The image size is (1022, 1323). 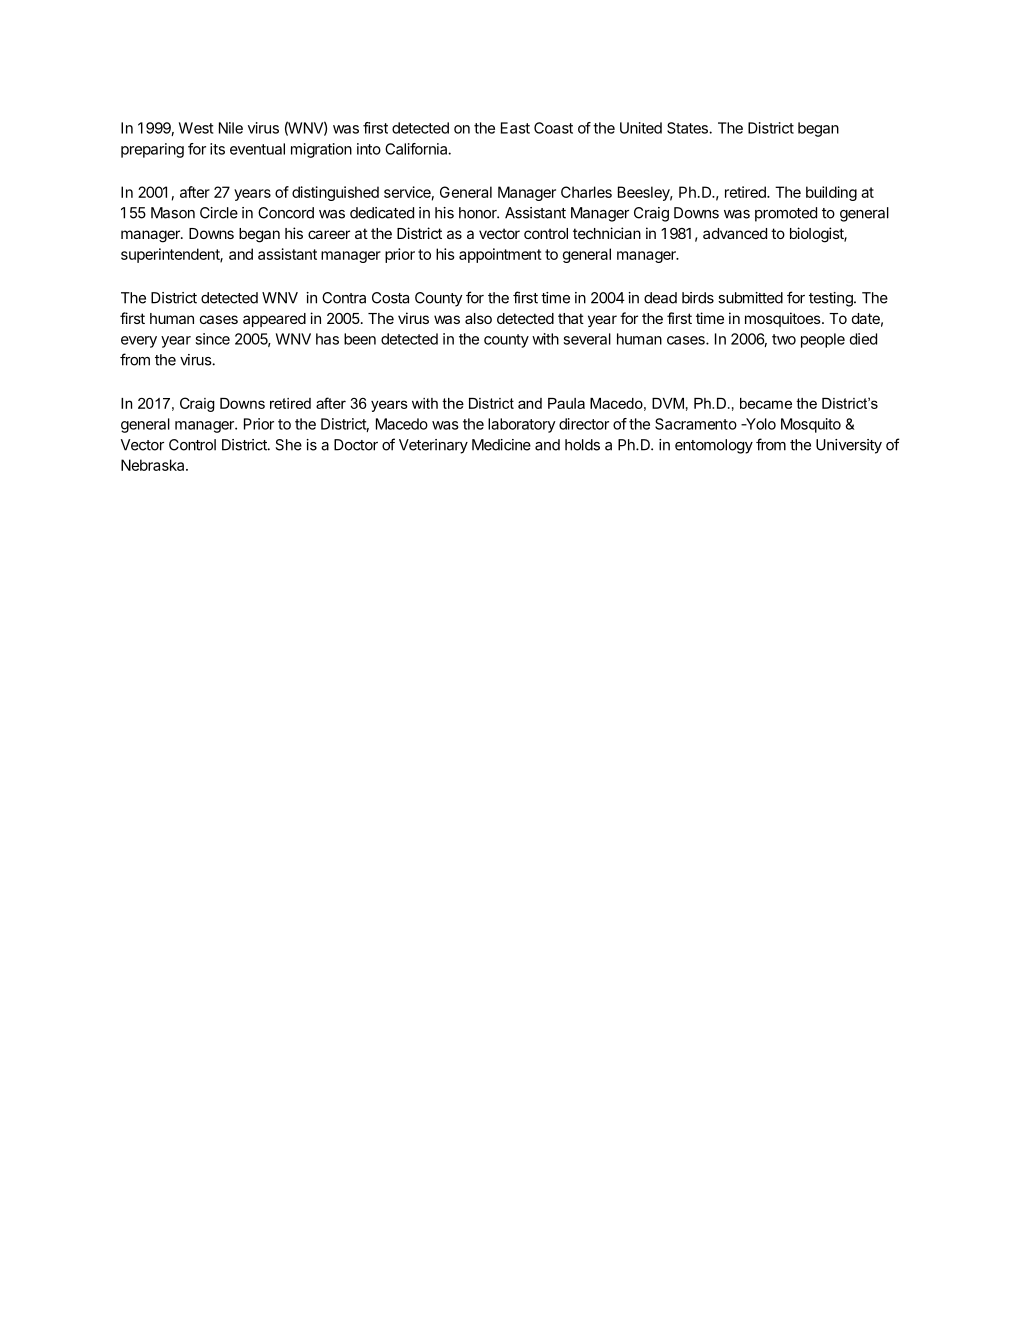 What do you see at coordinates (750, 298) in the screenshot?
I see `submitted` at bounding box center [750, 298].
